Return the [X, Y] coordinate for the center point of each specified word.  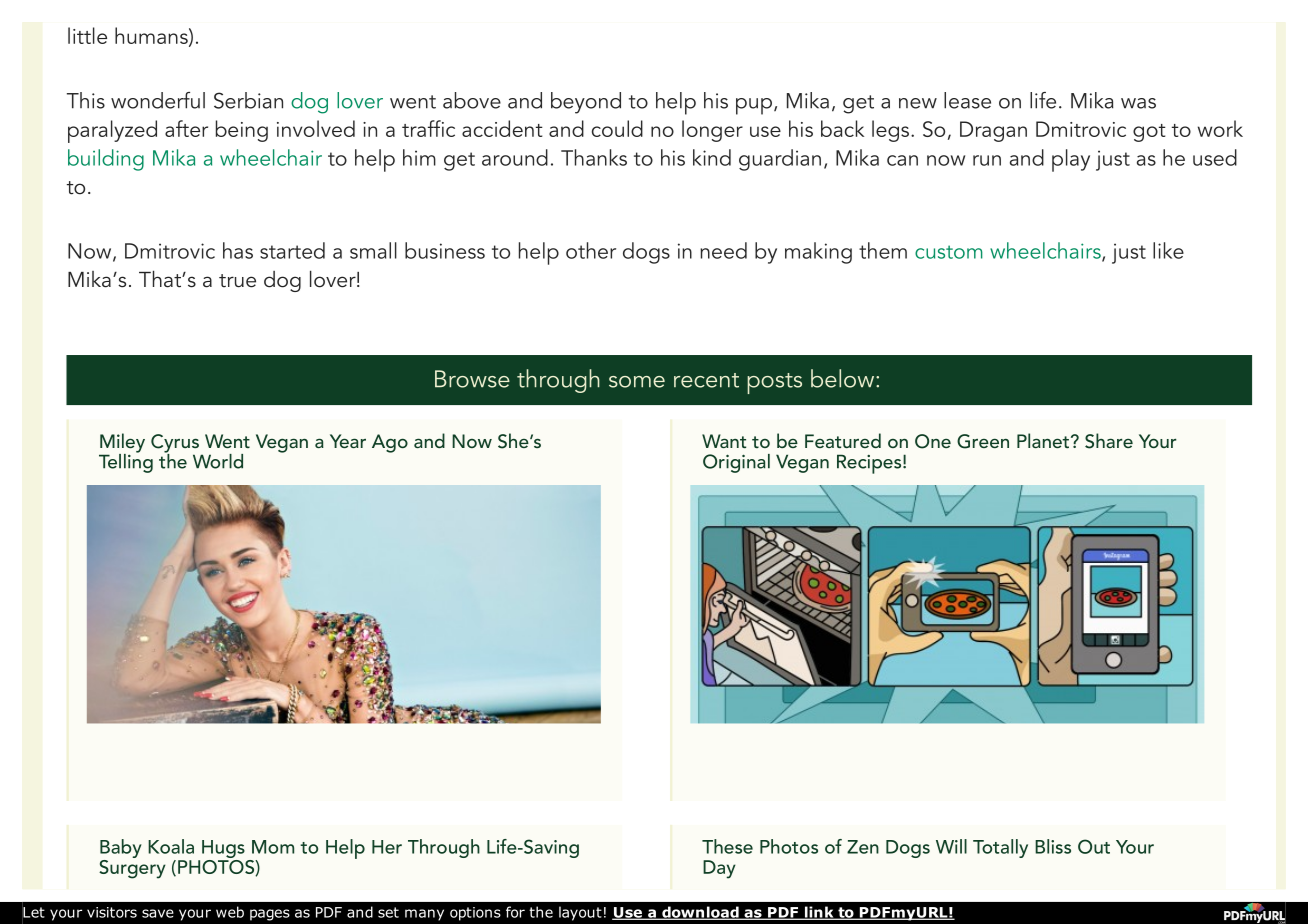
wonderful [158, 100]
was [1138, 103]
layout [580, 913]
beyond [586, 103]
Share [1109, 441]
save [158, 913]
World [218, 461]
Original [736, 463]
